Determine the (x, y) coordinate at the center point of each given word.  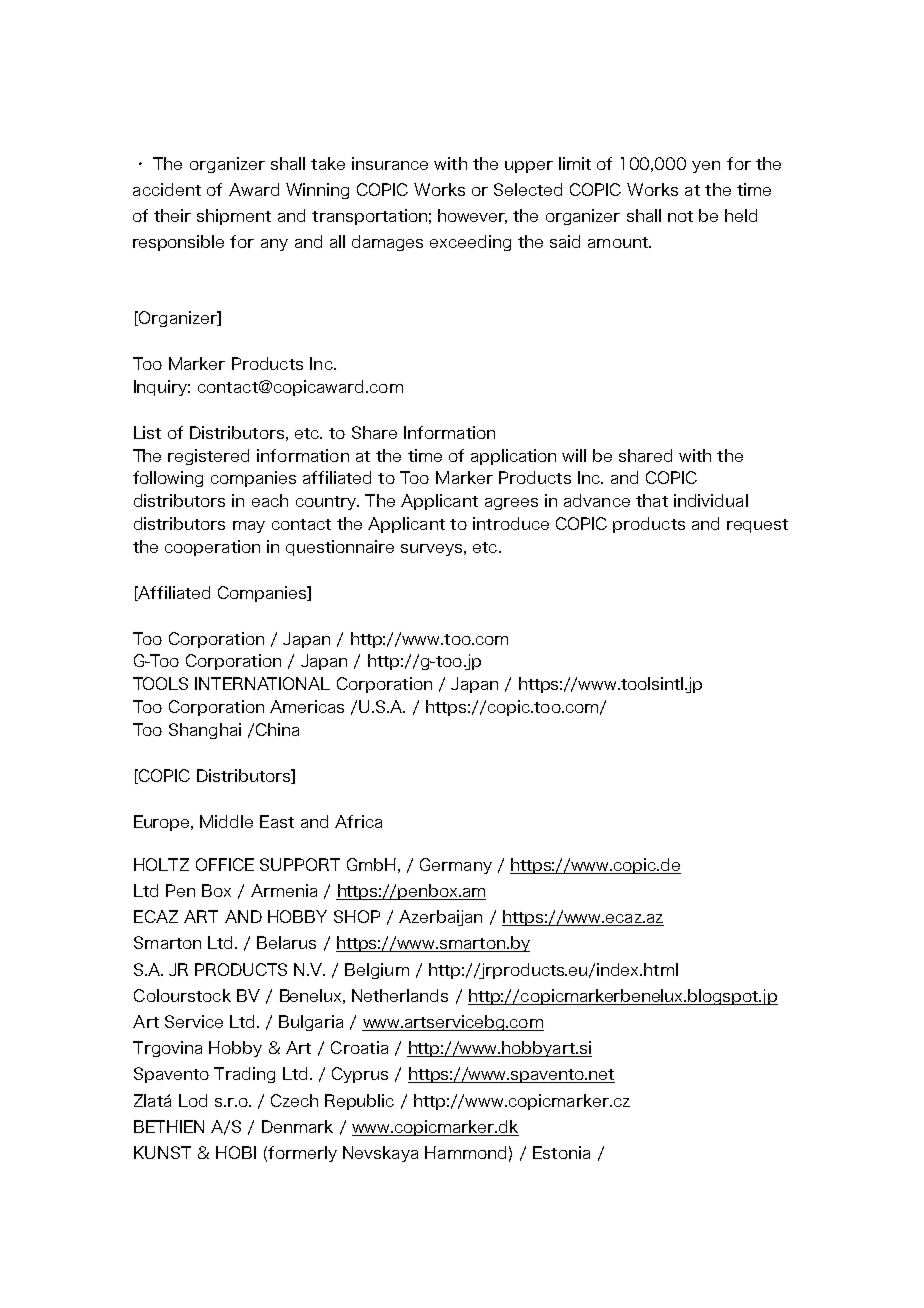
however (472, 216)
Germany (456, 866)
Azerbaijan (440, 918)
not (680, 216)
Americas (307, 706)
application (513, 457)
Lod (193, 1100)
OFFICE (225, 864)
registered (208, 457)
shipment (234, 217)
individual (711, 500)
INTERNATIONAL (262, 683)
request (757, 526)
